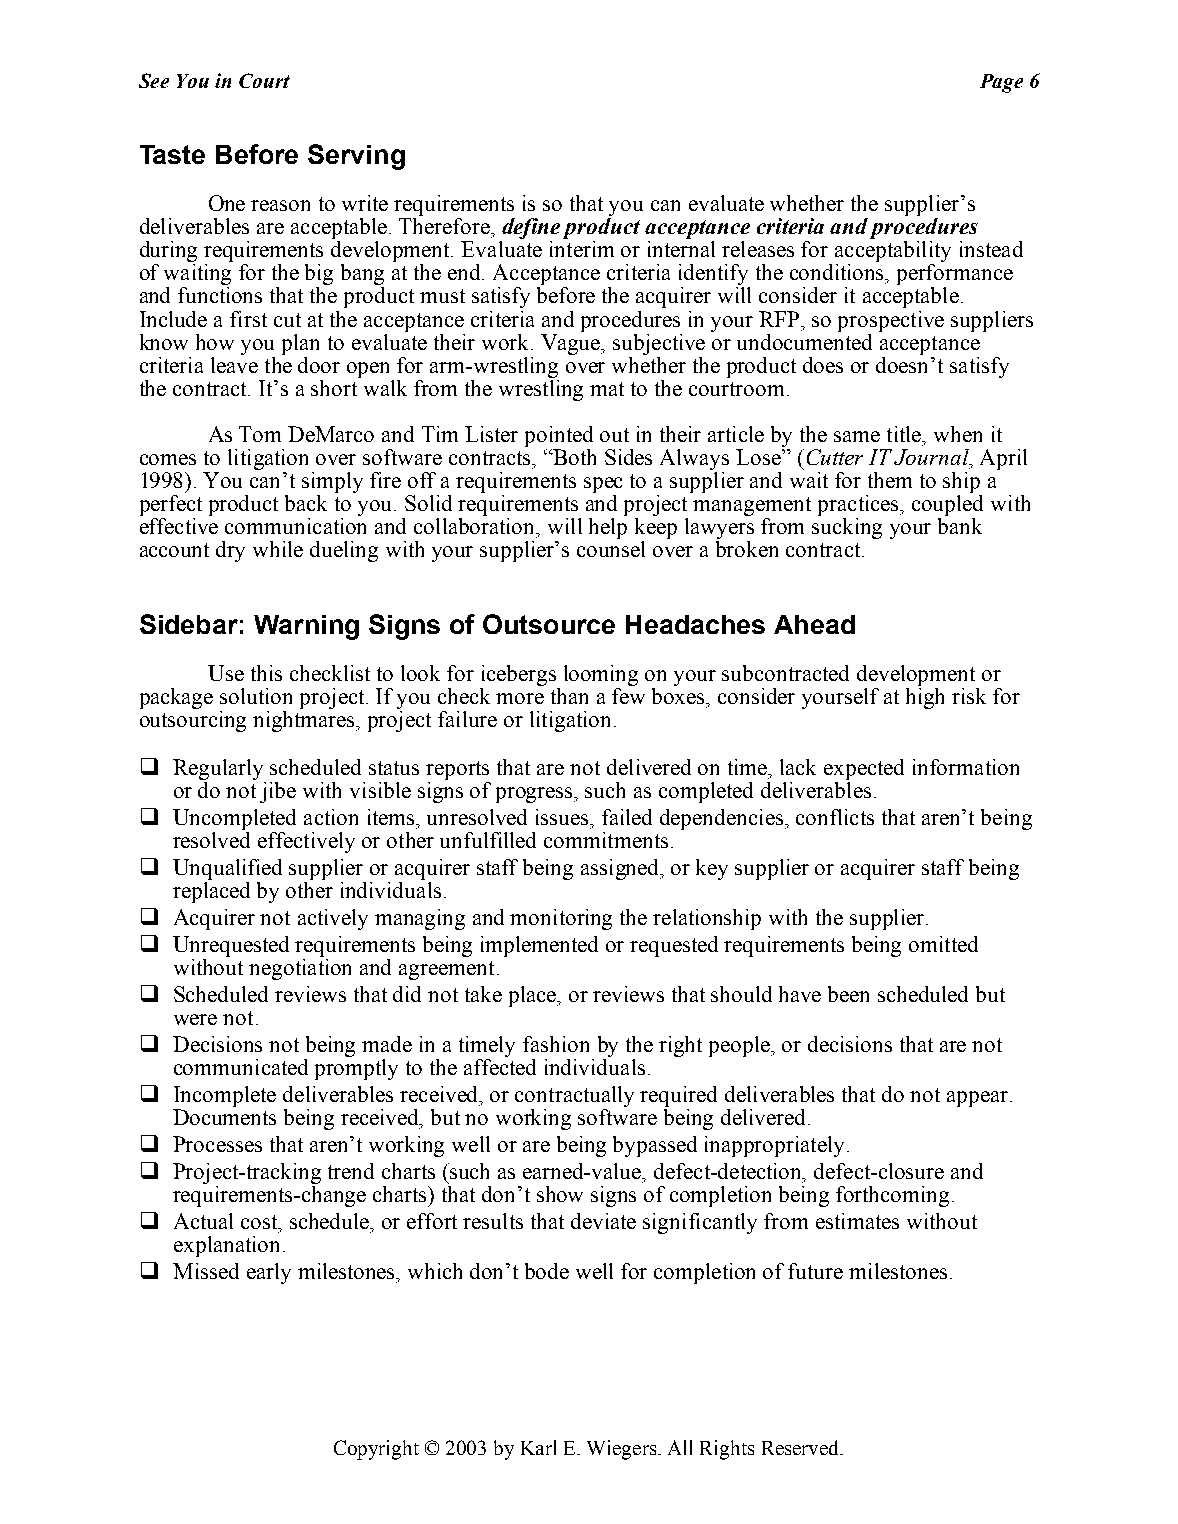 This image has height=1524, width=1178. Describe the element at coordinates (530, 230) in the image. I see `define` at that location.
